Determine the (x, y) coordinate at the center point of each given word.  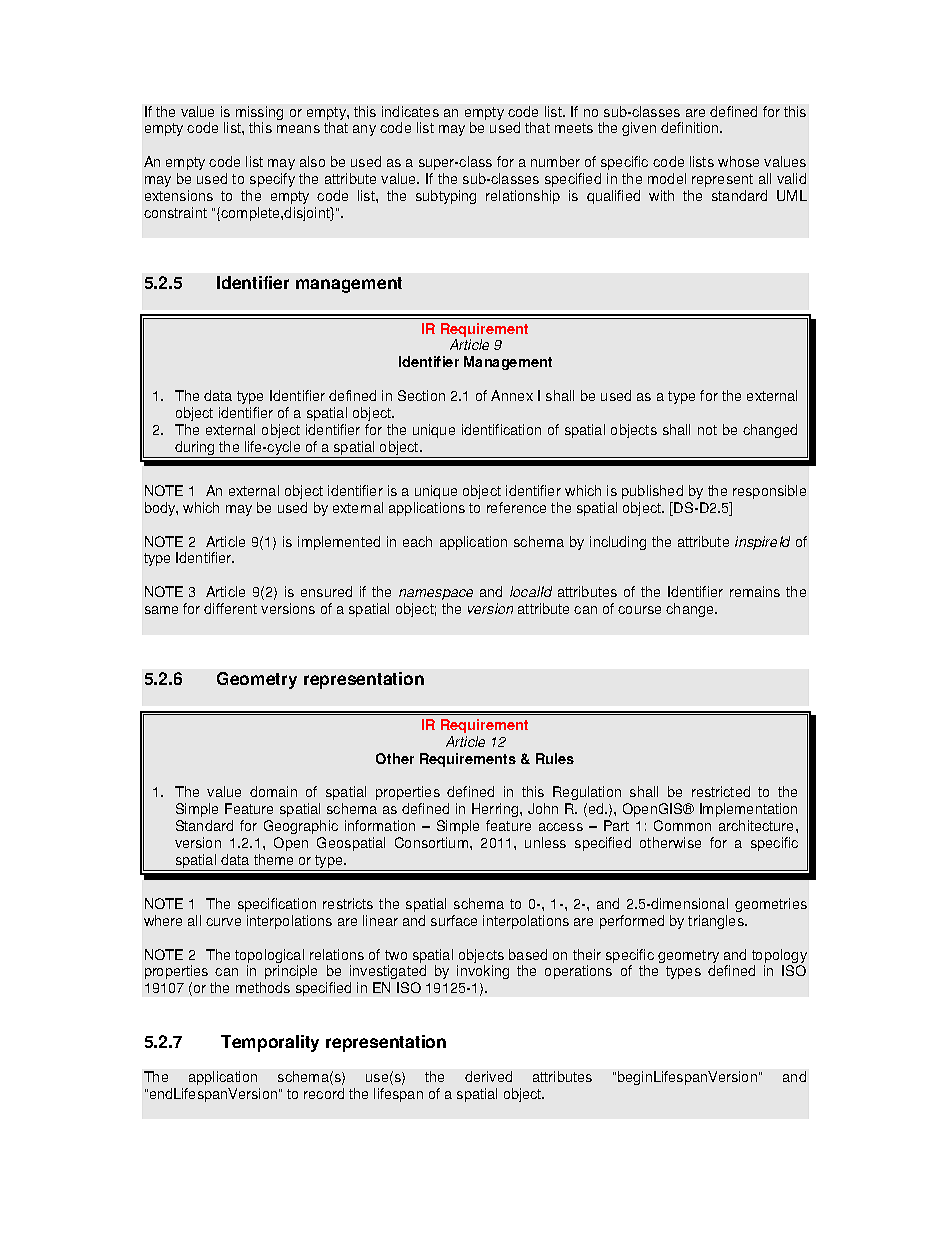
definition (691, 127)
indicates (410, 111)
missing (259, 114)
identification (501, 429)
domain (273, 791)
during (195, 449)
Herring (496, 810)
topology (779, 957)
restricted (721, 791)
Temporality (270, 1043)
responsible (769, 492)
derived (488, 1076)
